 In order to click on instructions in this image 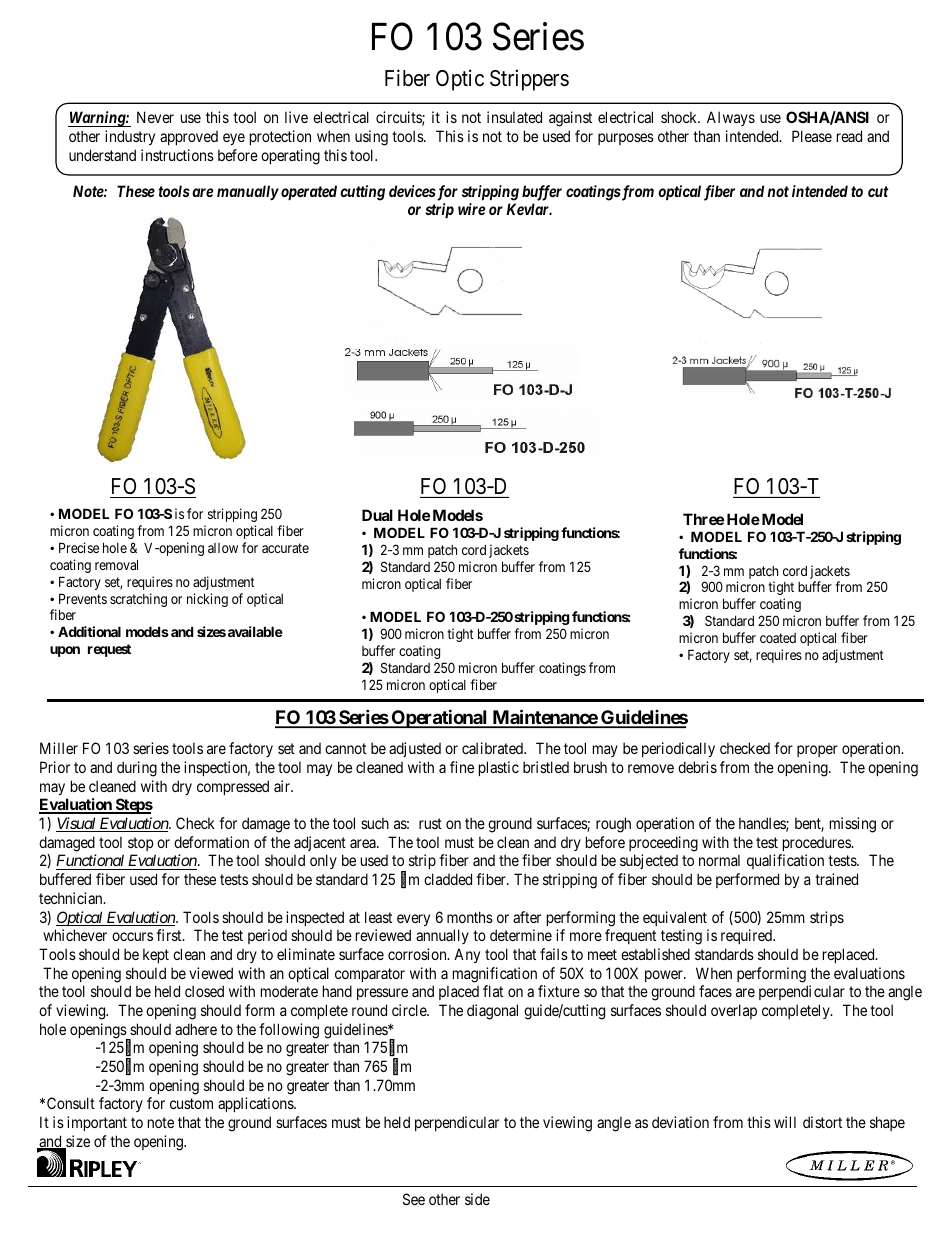, I will do `click(177, 155)`.
